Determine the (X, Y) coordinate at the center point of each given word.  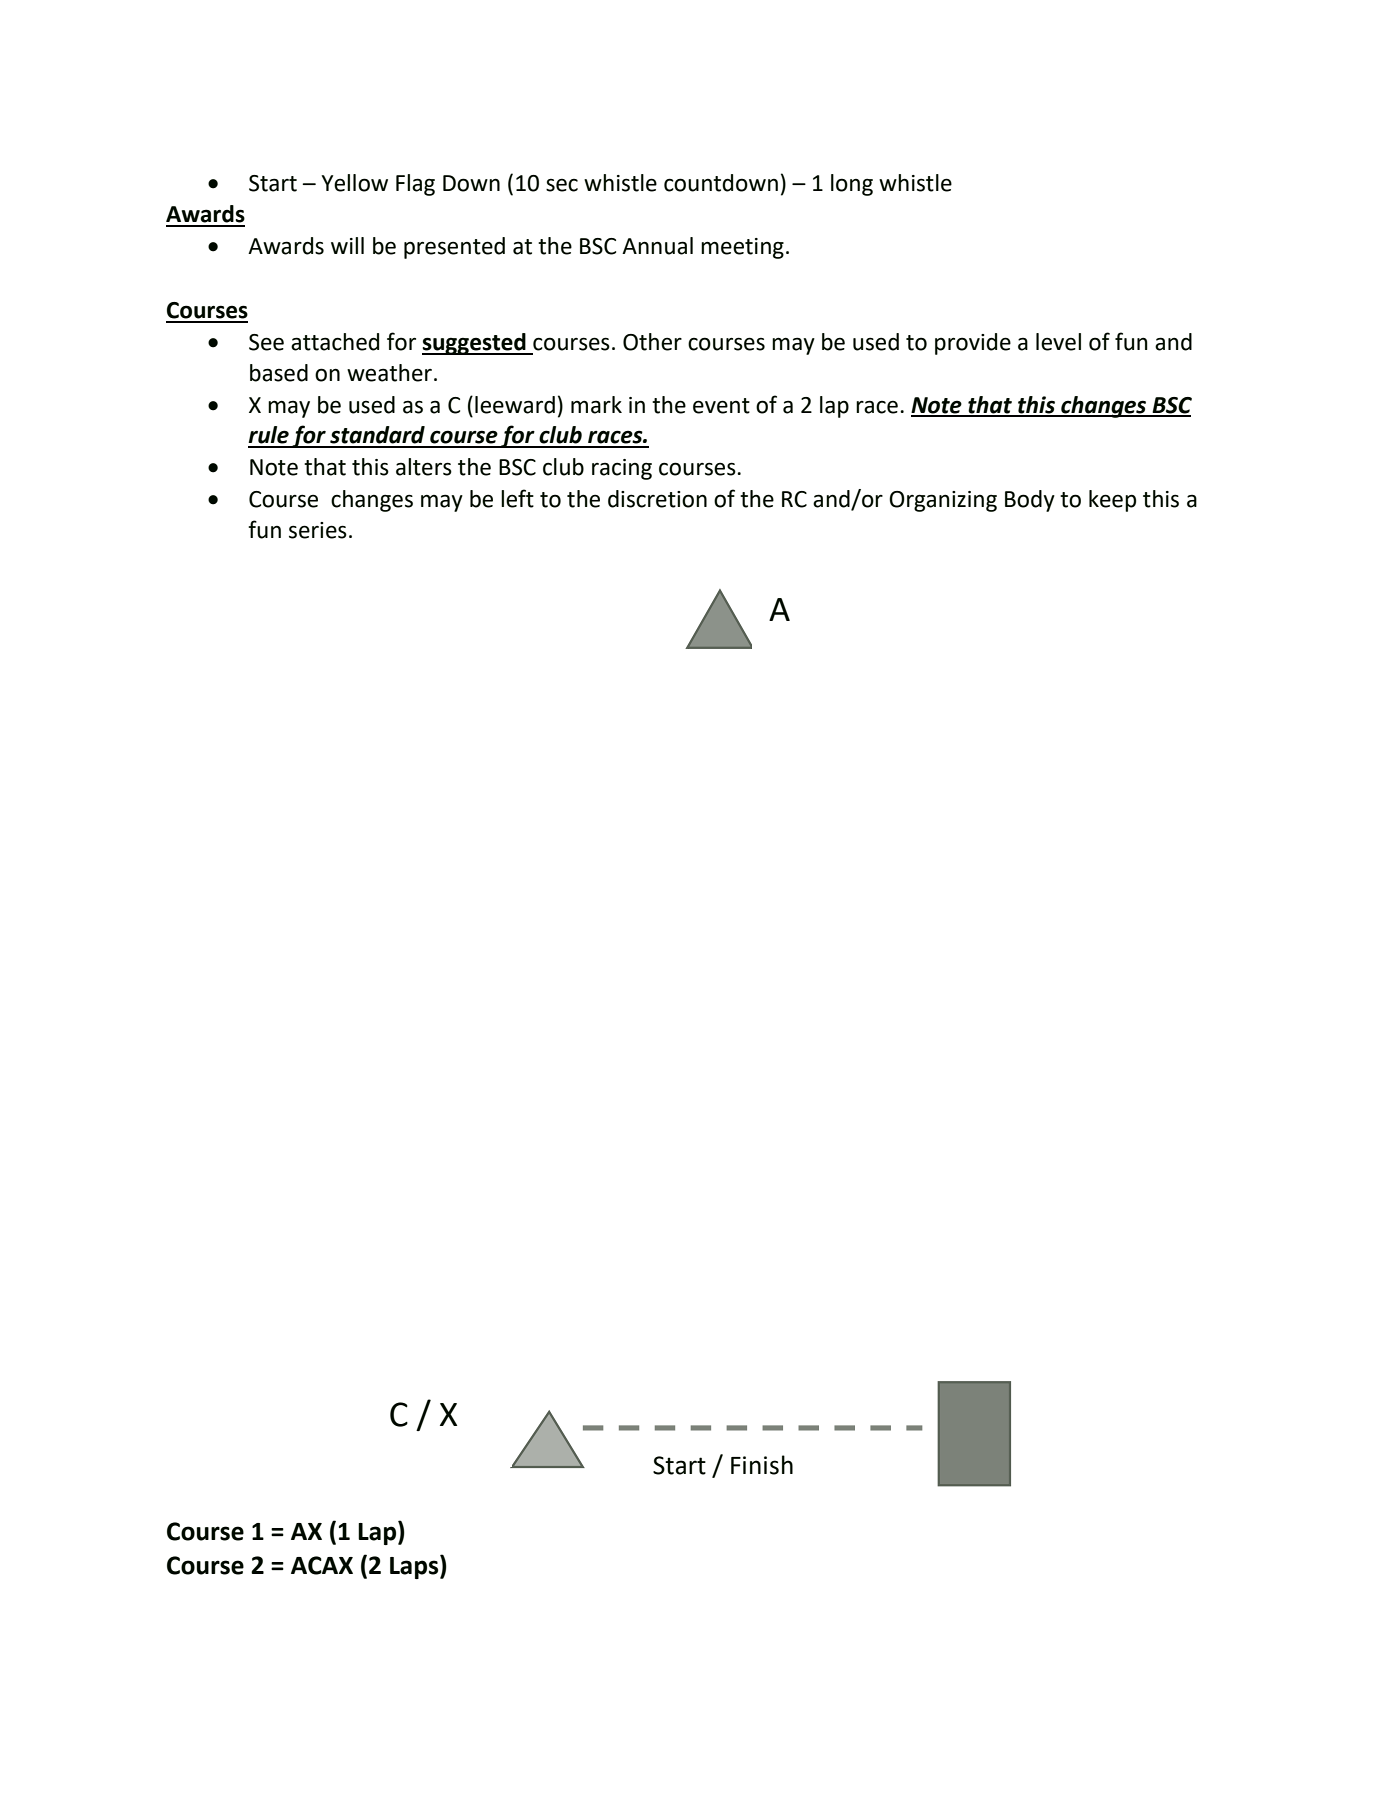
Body (1030, 501)
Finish (762, 1465)
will (347, 245)
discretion (657, 499)
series (318, 530)
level (1058, 342)
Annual (657, 246)
